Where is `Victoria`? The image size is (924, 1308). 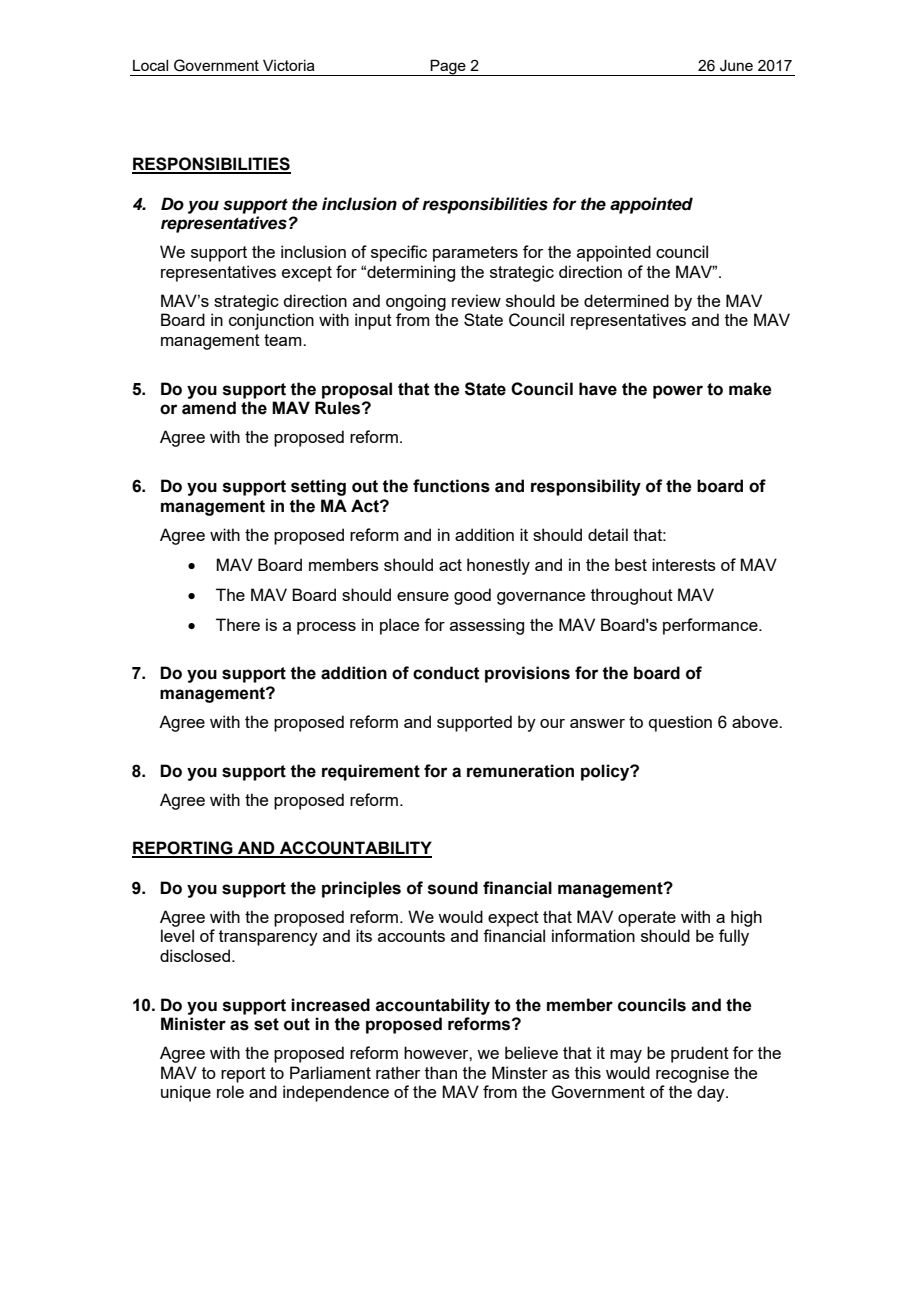 Victoria is located at coordinates (289, 65).
